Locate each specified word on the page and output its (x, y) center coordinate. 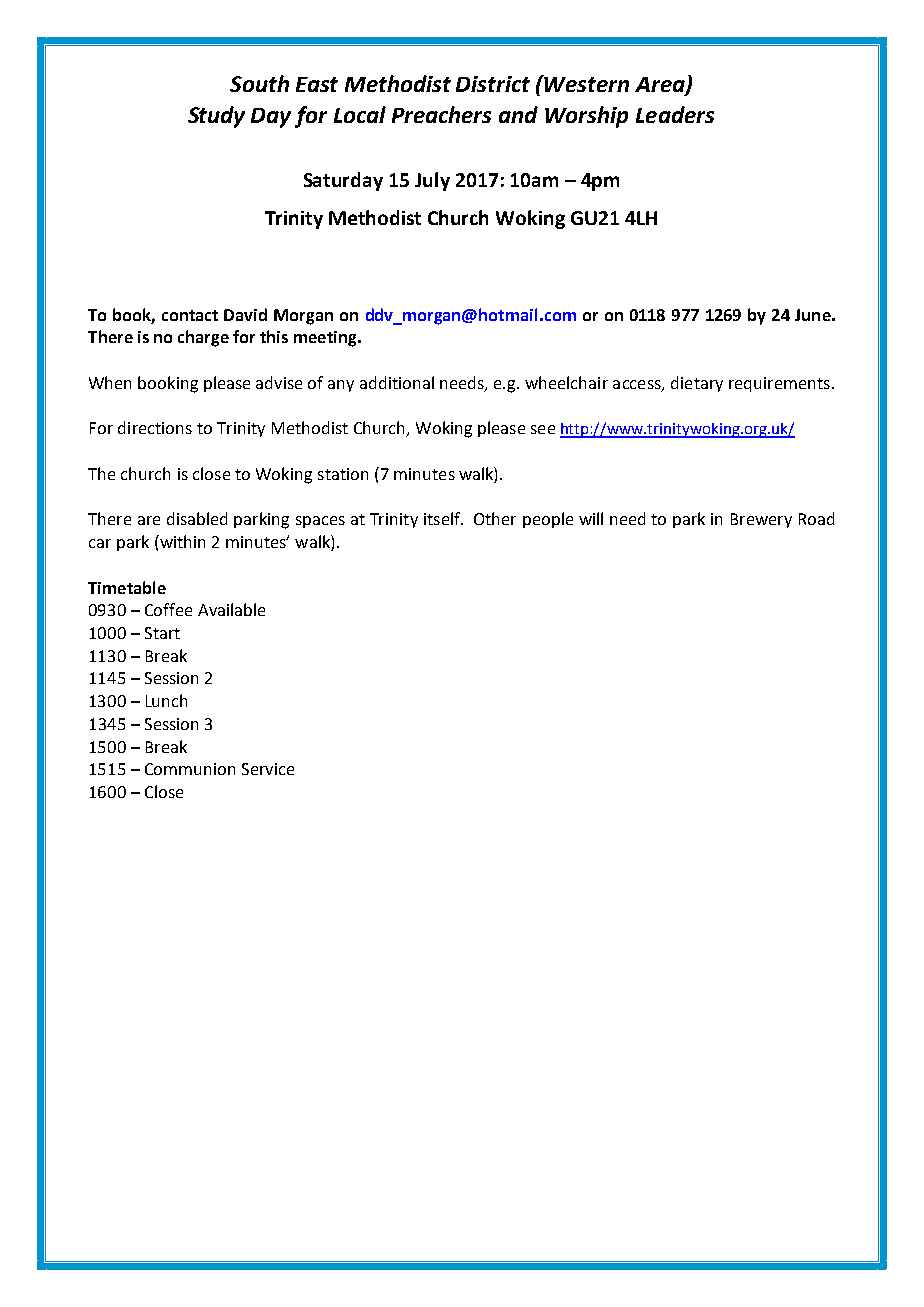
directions (155, 427)
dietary (697, 384)
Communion (190, 769)
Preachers (441, 114)
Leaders (675, 114)
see (543, 429)
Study (216, 117)
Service (268, 769)
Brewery (761, 520)
